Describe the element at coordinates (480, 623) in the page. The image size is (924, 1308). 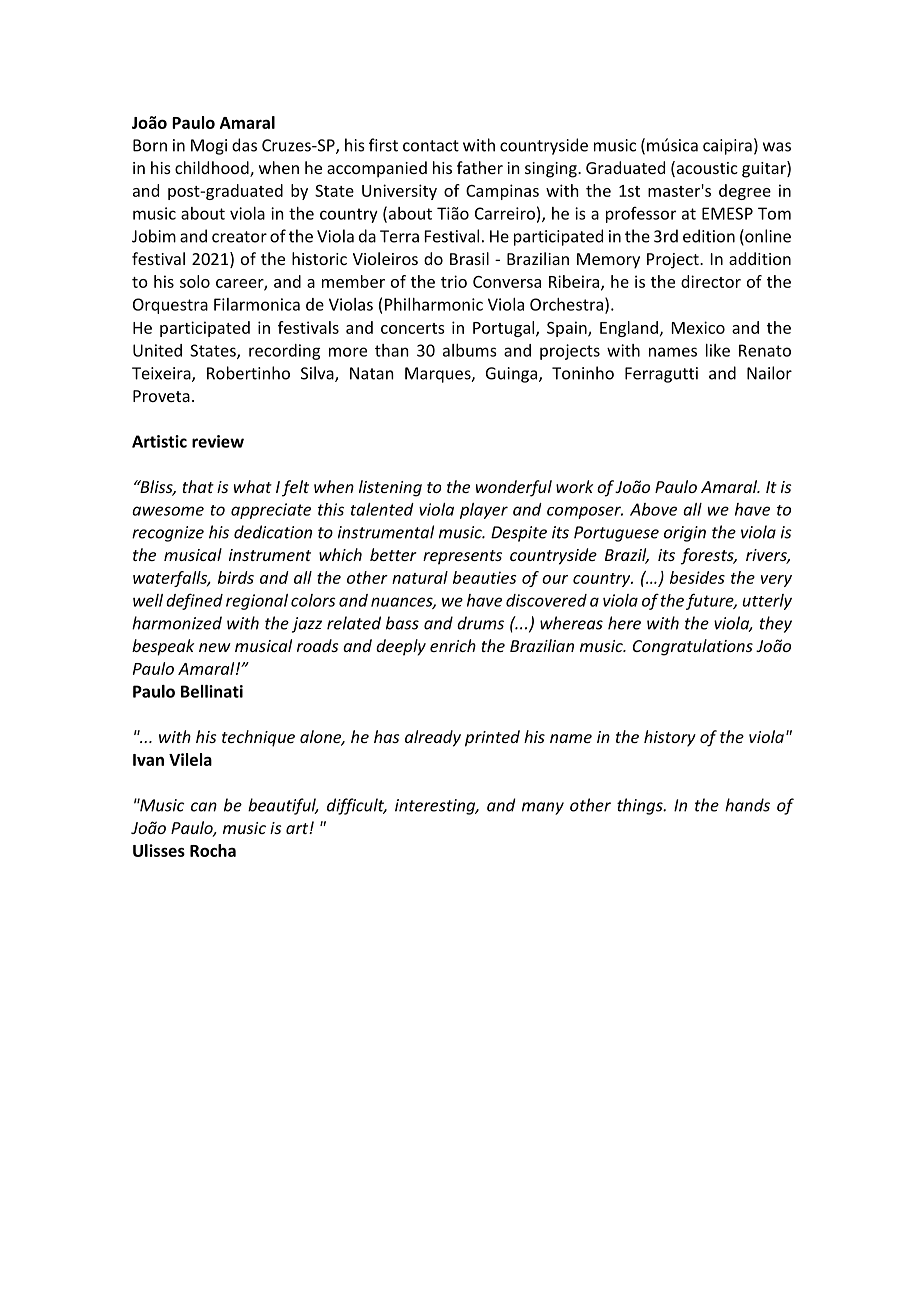
I see `drums` at that location.
